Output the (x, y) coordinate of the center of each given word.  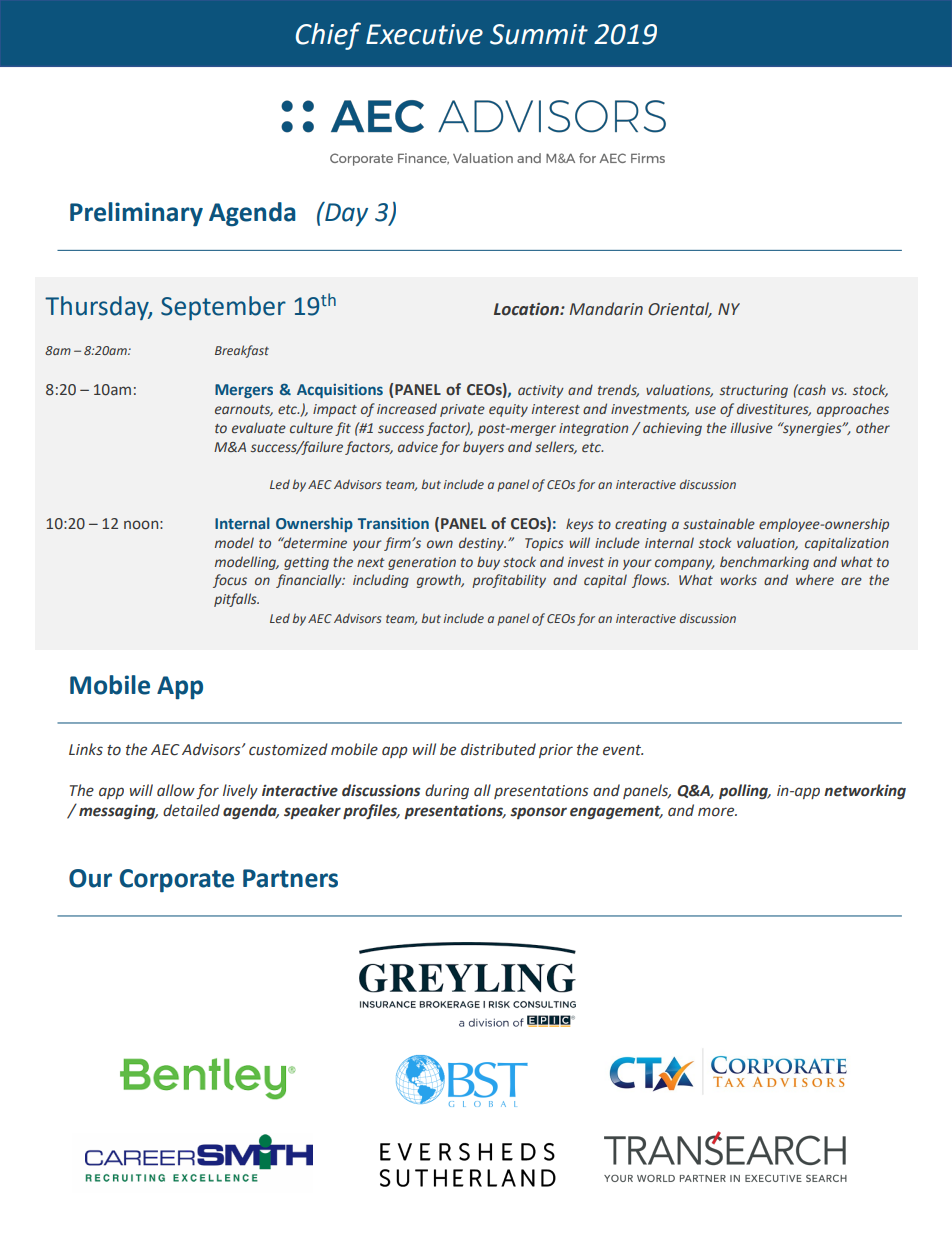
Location (527, 309)
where (815, 579)
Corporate (177, 881)
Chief (328, 36)
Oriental (680, 310)
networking (865, 791)
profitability (509, 581)
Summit (539, 34)
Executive (424, 34)
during (447, 791)
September (223, 308)
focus (230, 581)
